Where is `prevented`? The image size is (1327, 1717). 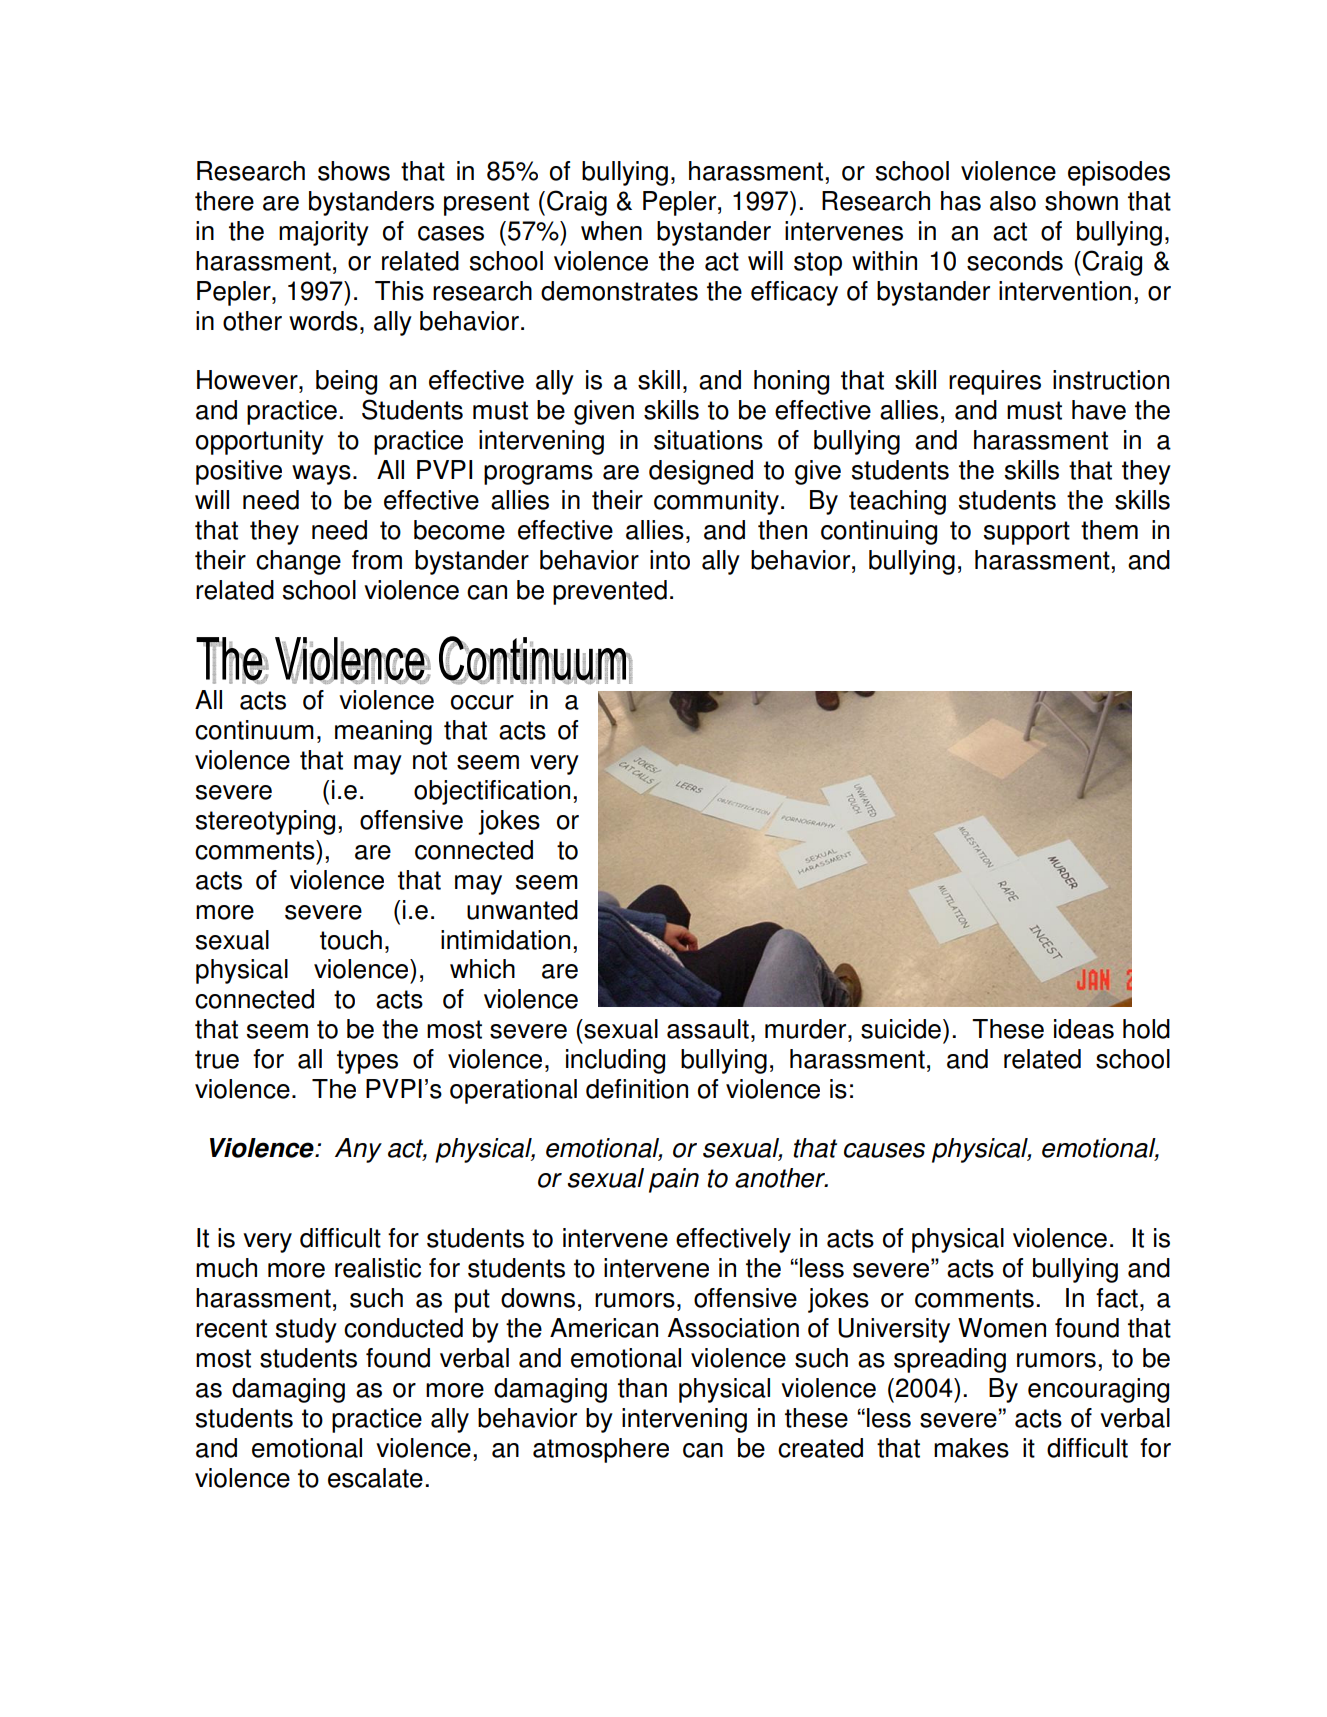
prevented is located at coordinates (610, 592).
